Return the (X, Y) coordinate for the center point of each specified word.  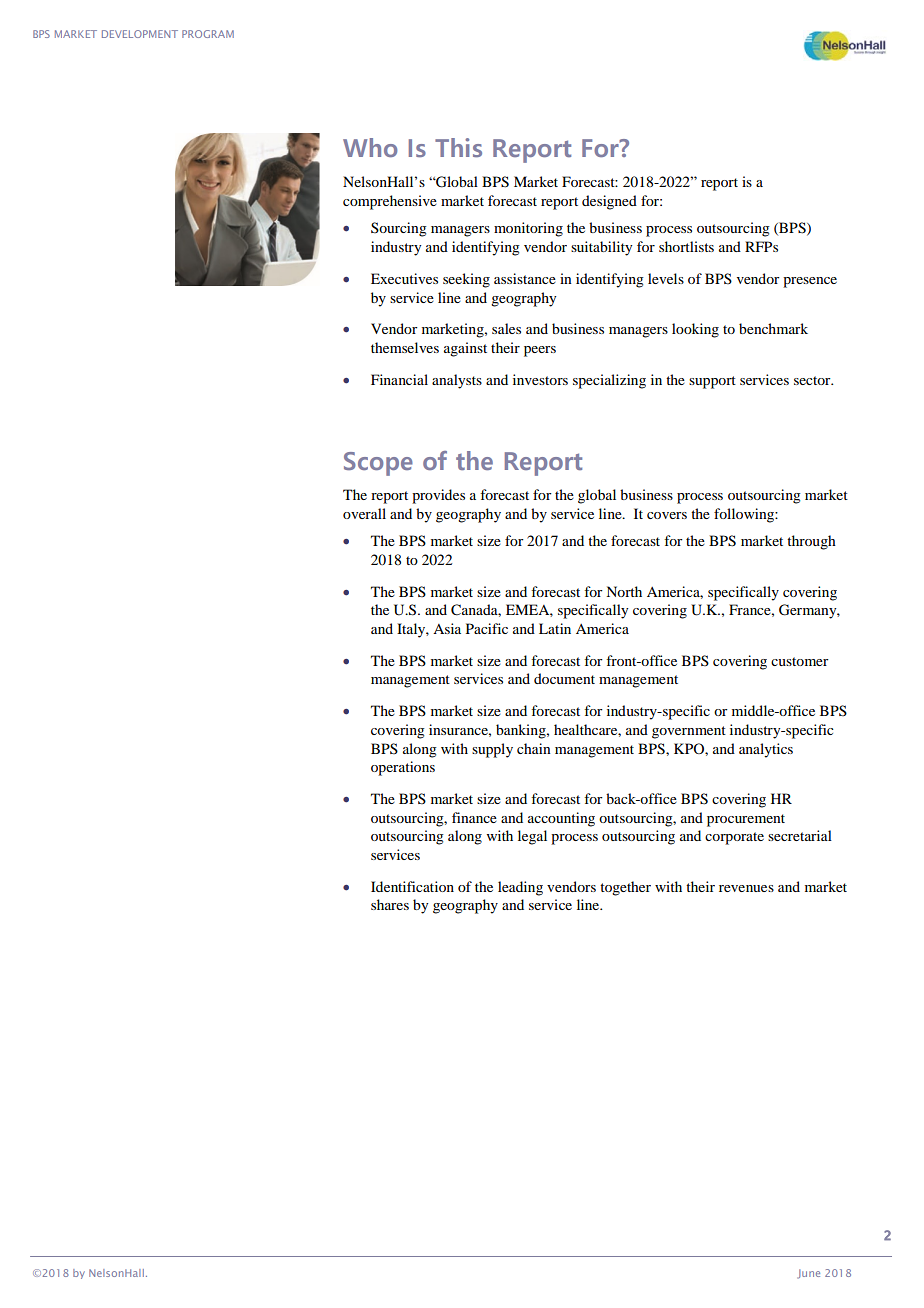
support (712, 382)
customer (800, 661)
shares (390, 904)
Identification (412, 886)
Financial (399, 379)
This (458, 147)
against (465, 349)
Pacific (487, 628)
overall (364, 513)
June (809, 1274)
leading (520, 888)
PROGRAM (208, 34)
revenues (746, 888)
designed (609, 202)
